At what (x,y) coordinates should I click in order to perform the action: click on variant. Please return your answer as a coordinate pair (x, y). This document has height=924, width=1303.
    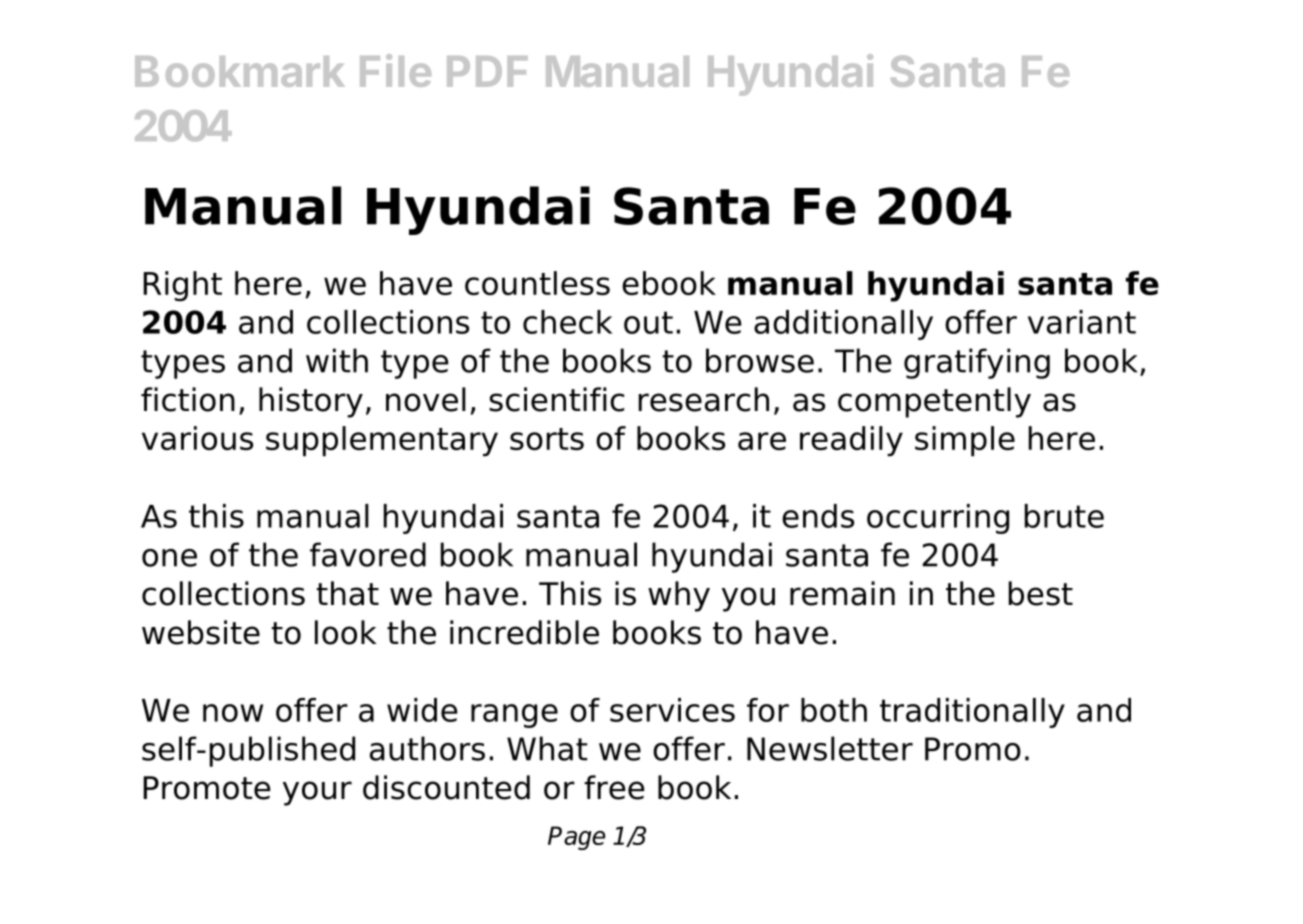
    Looking at the image, I should click on (1082, 322).
